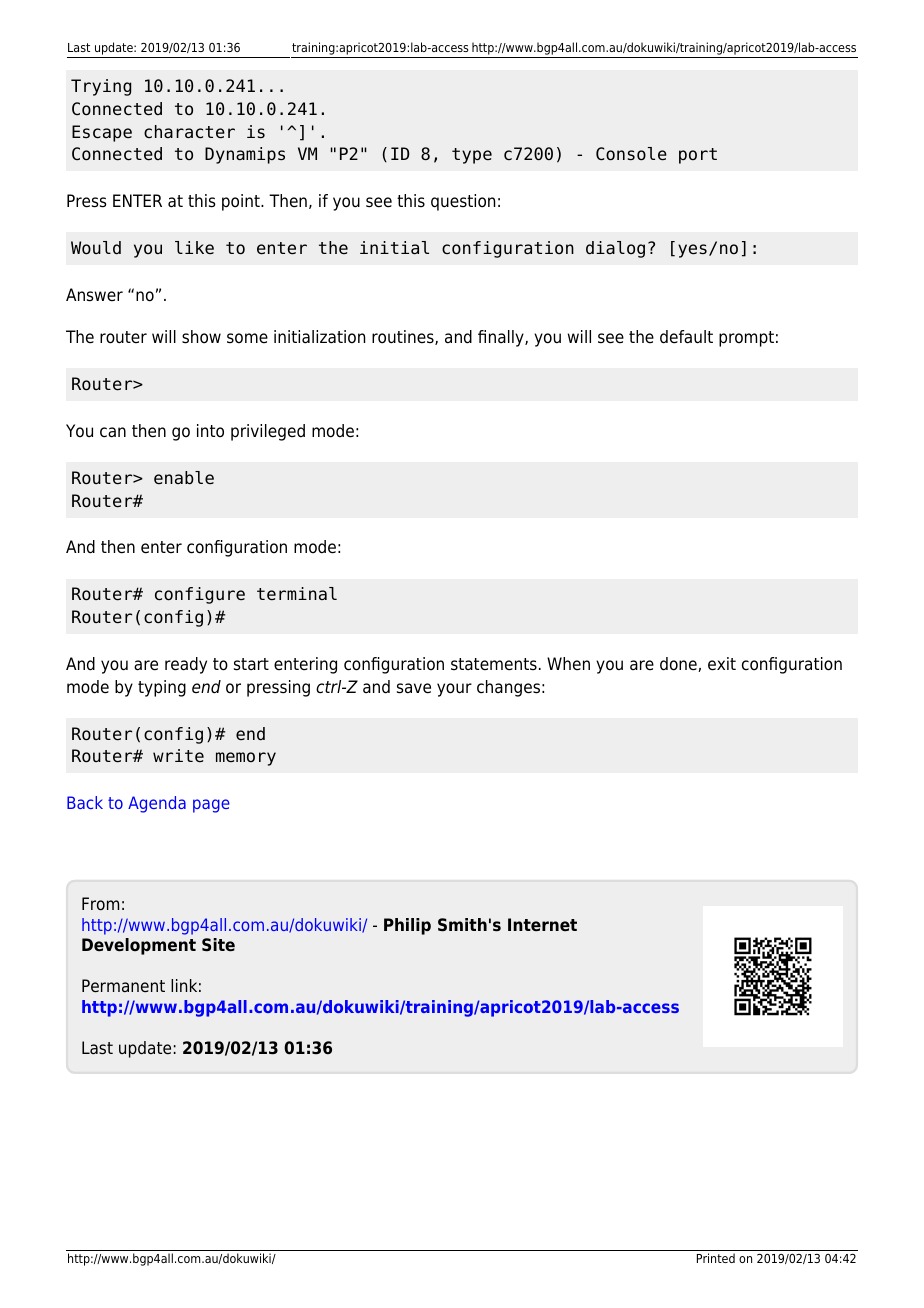 The height and width of the page is (1308, 924). I want to click on Printed, so click(716, 1258).
